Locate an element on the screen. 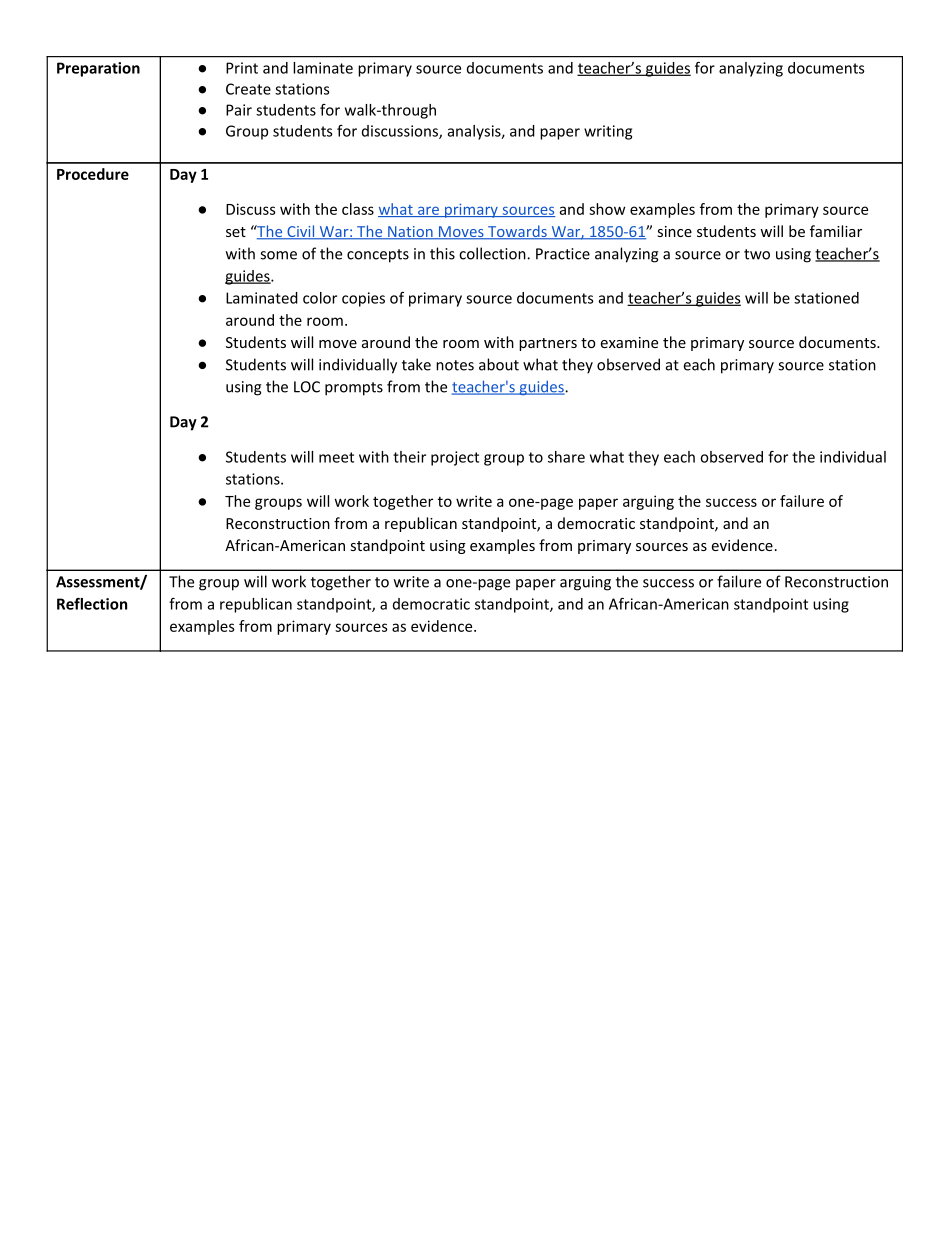 The width and height of the screenshot is (952, 1233). project is located at coordinates (455, 458).
